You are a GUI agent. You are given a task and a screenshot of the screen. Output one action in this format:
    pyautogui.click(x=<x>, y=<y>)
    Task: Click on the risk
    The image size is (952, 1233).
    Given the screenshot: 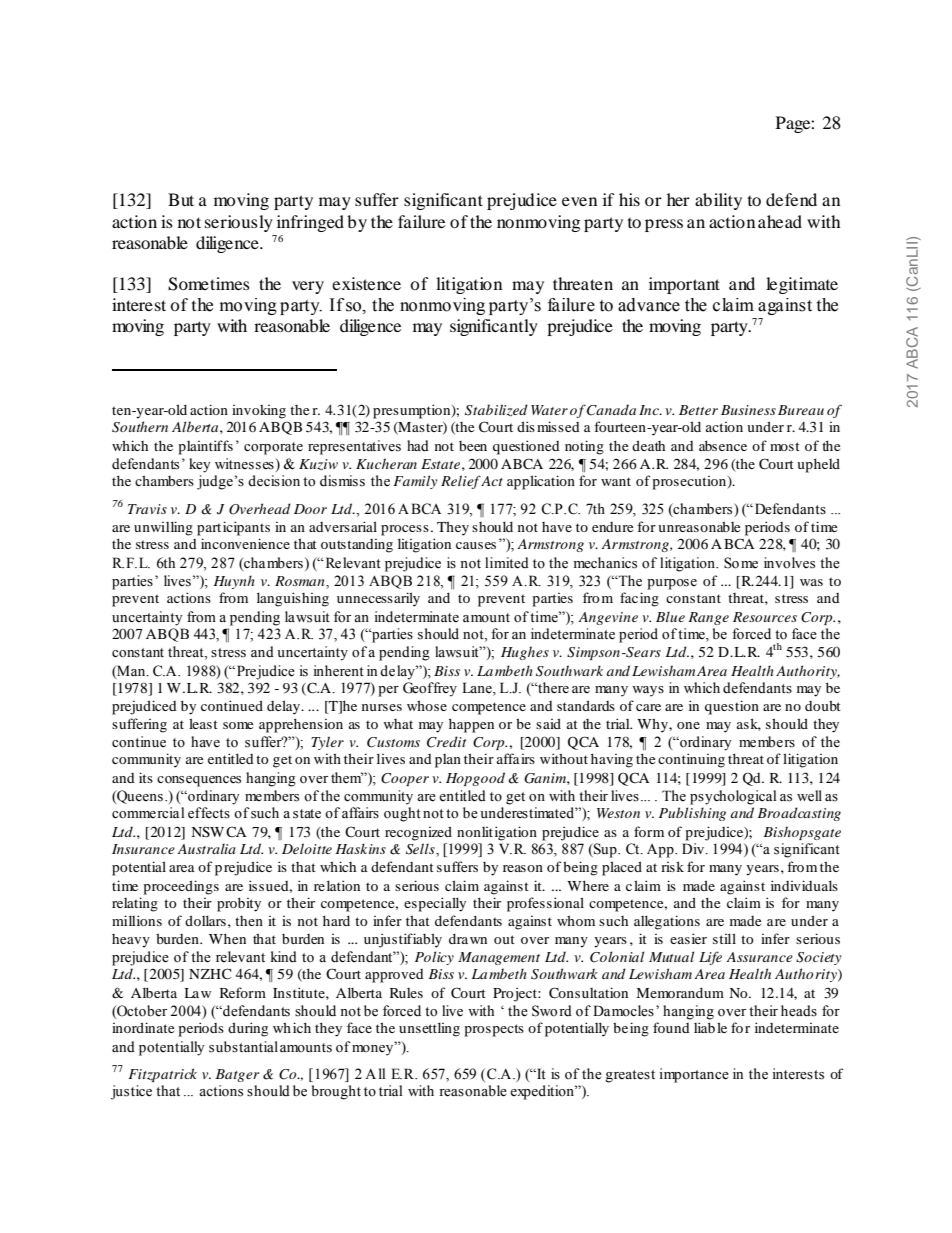 What is the action you would take?
    pyautogui.click(x=672, y=866)
